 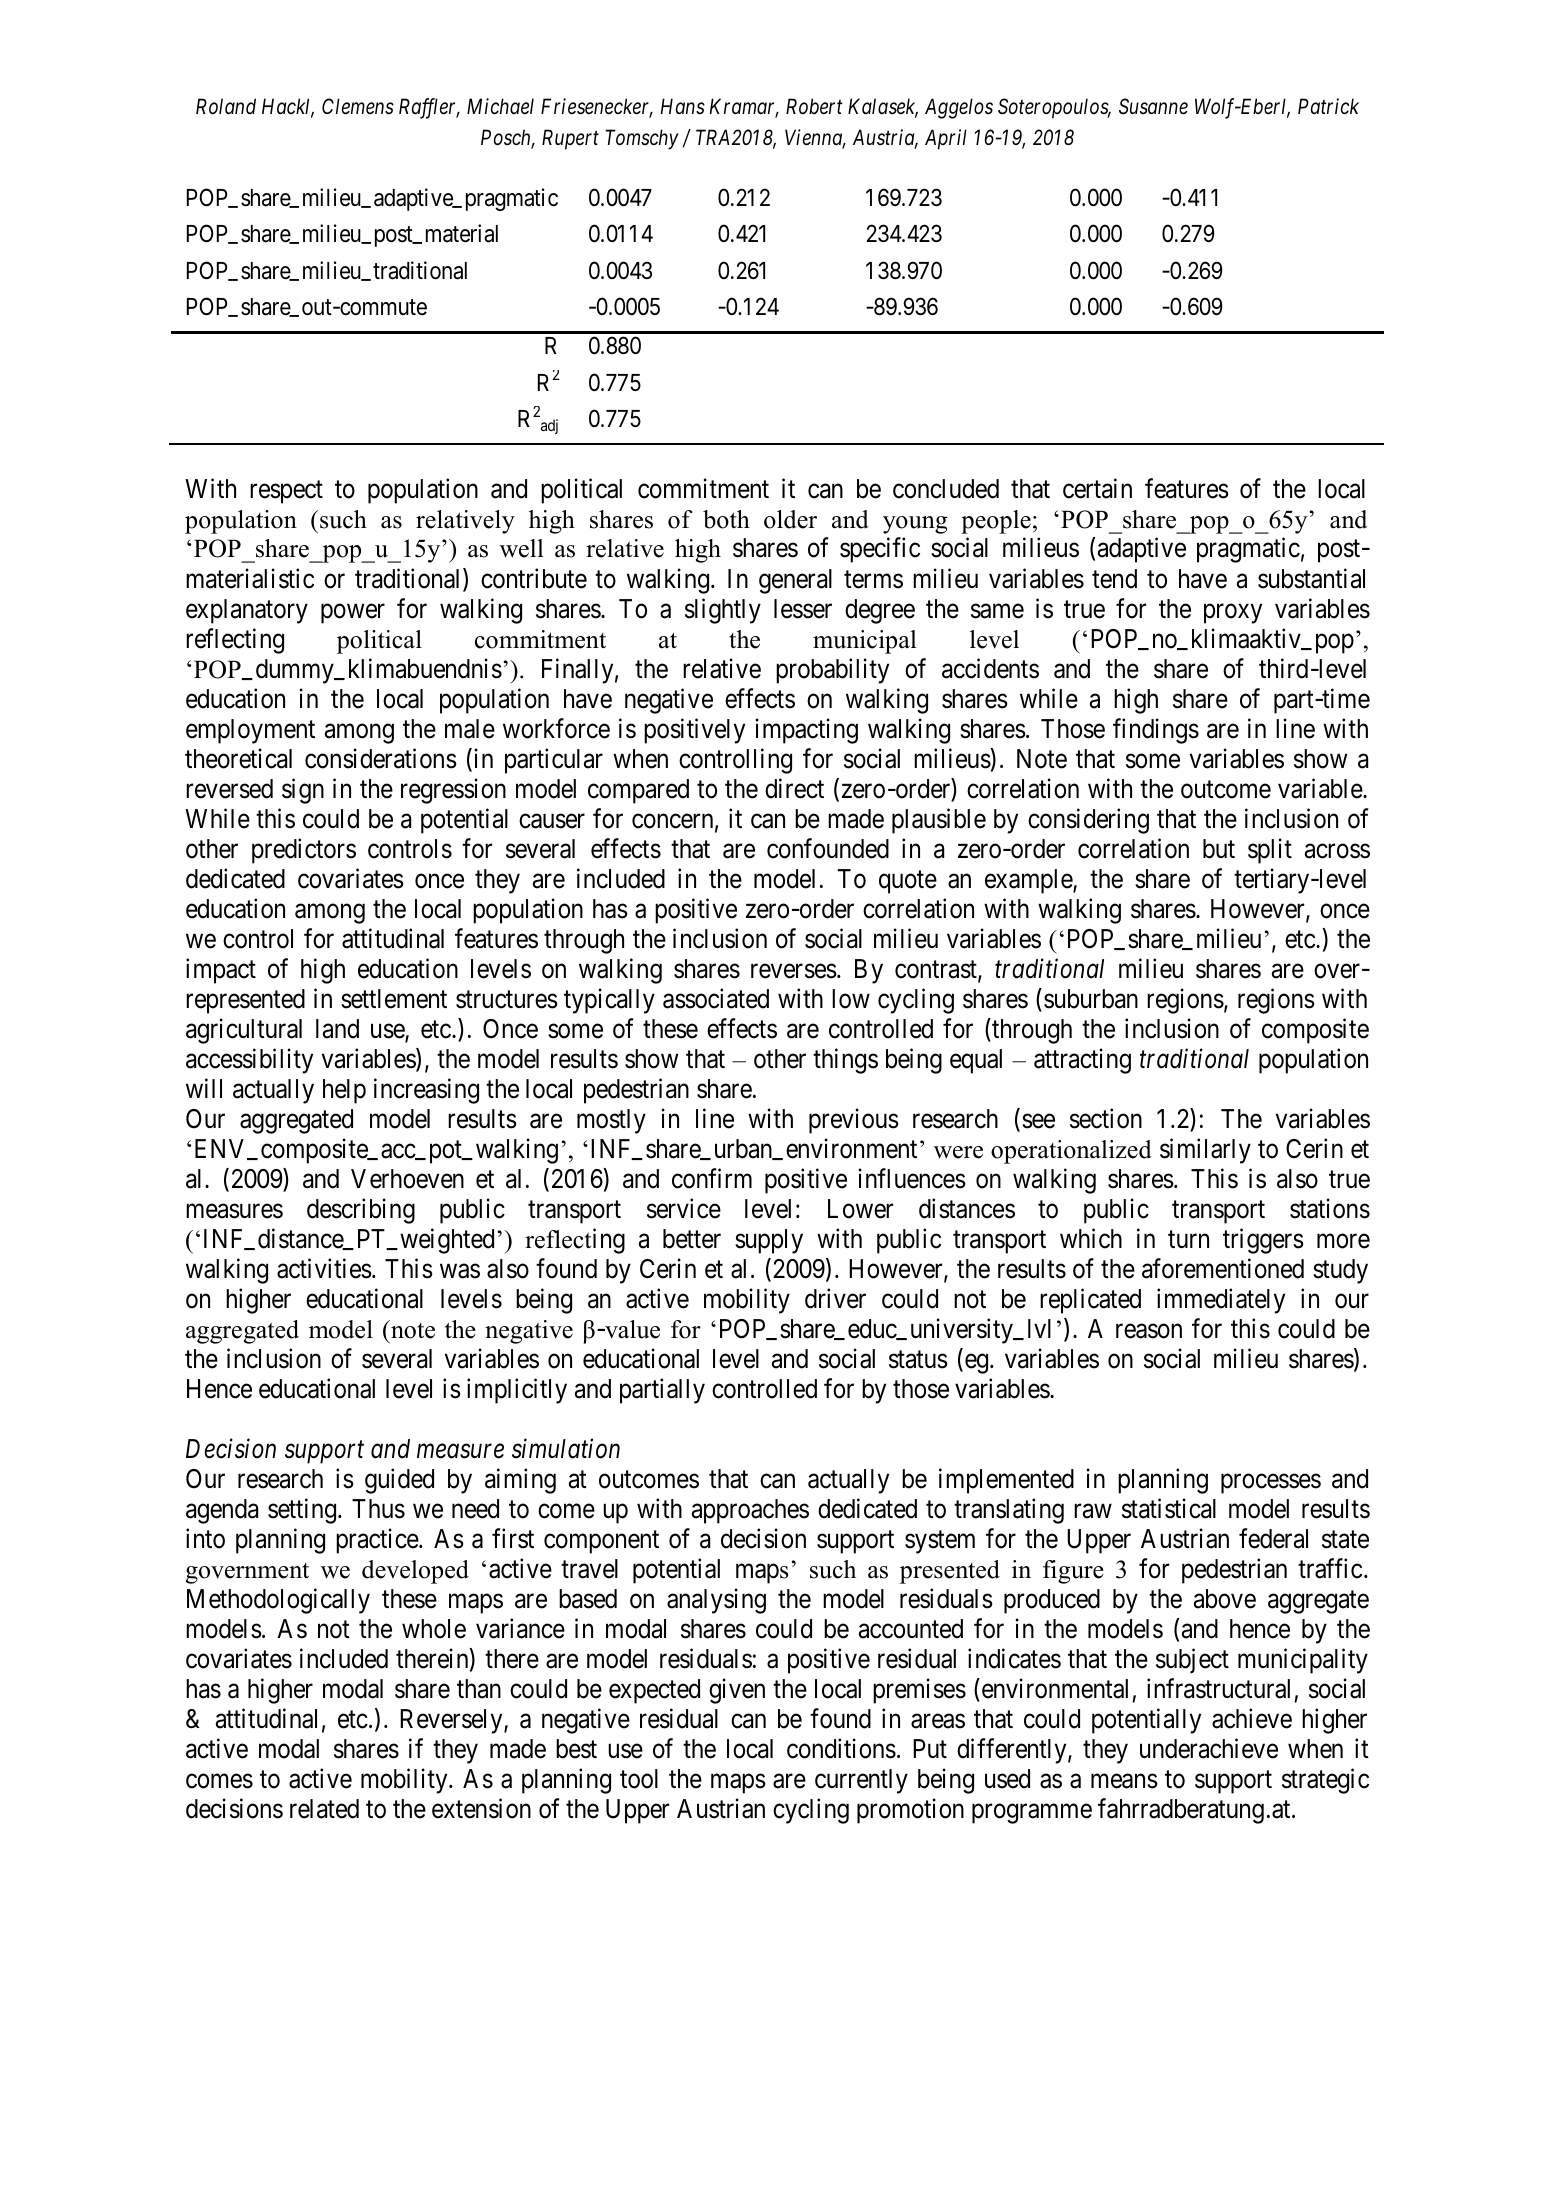 What do you see at coordinates (835, 1298) in the screenshot?
I see `driver` at bounding box center [835, 1298].
